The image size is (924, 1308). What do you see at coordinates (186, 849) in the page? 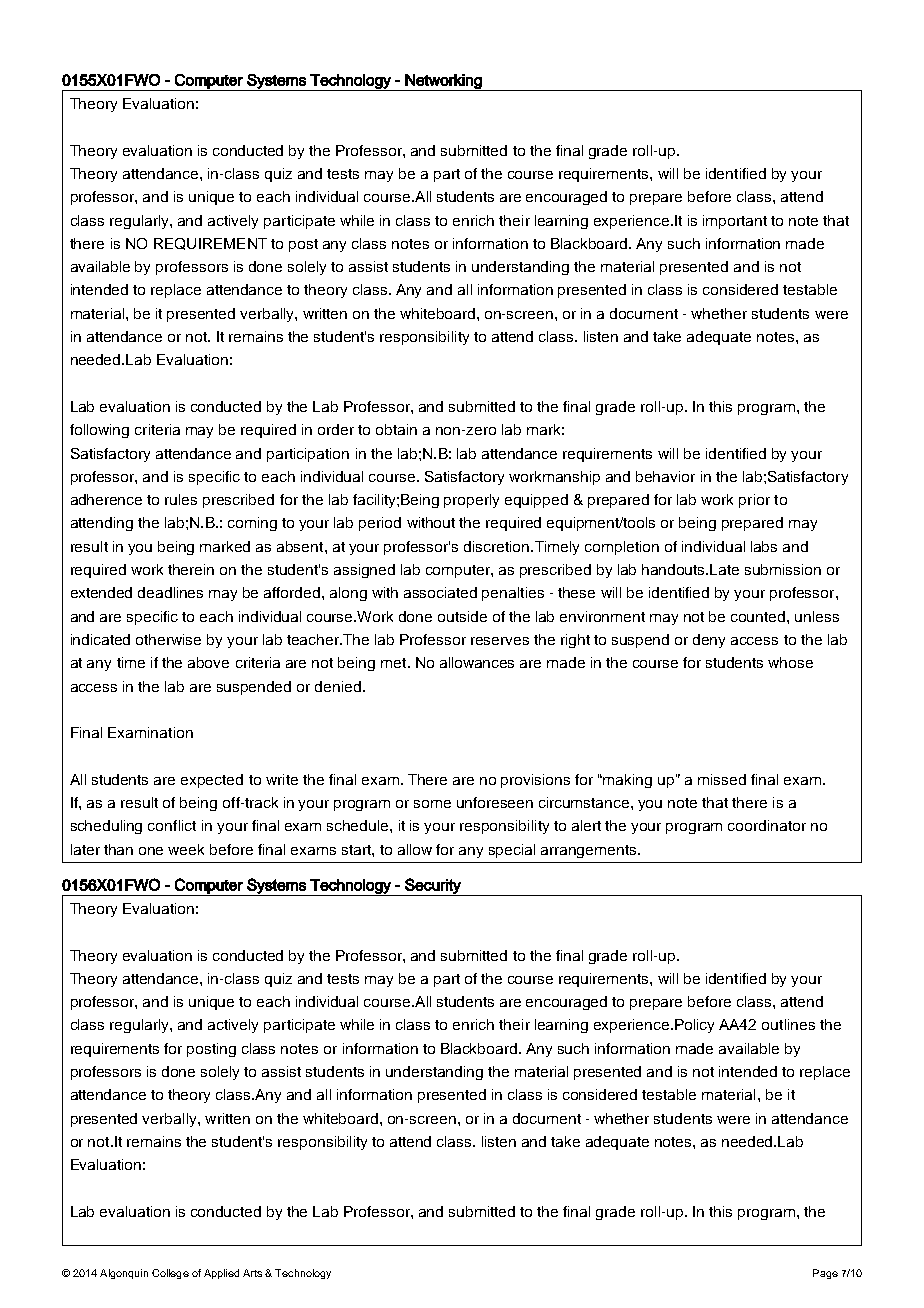
I see `week` at bounding box center [186, 849].
